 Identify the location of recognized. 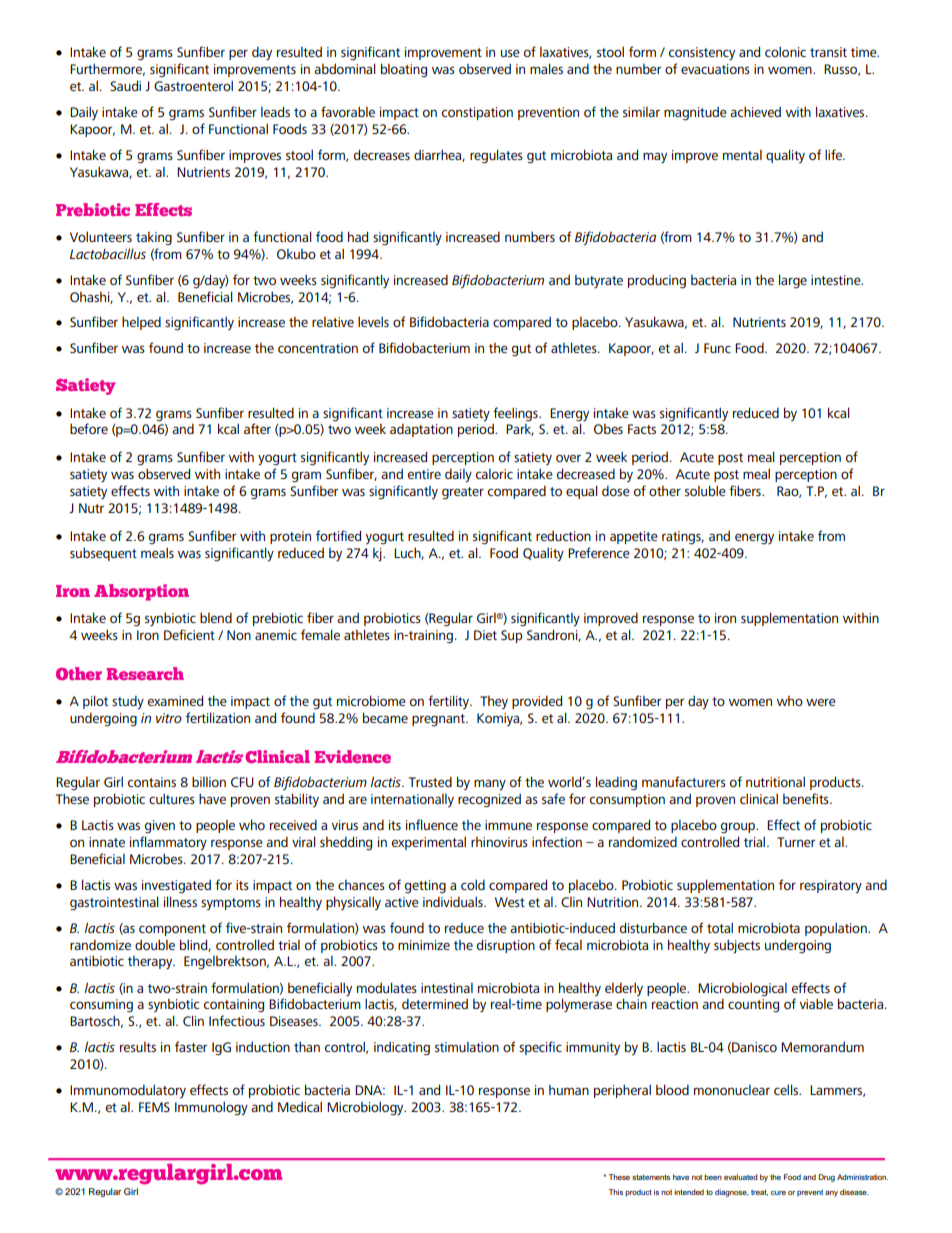
(489, 801).
